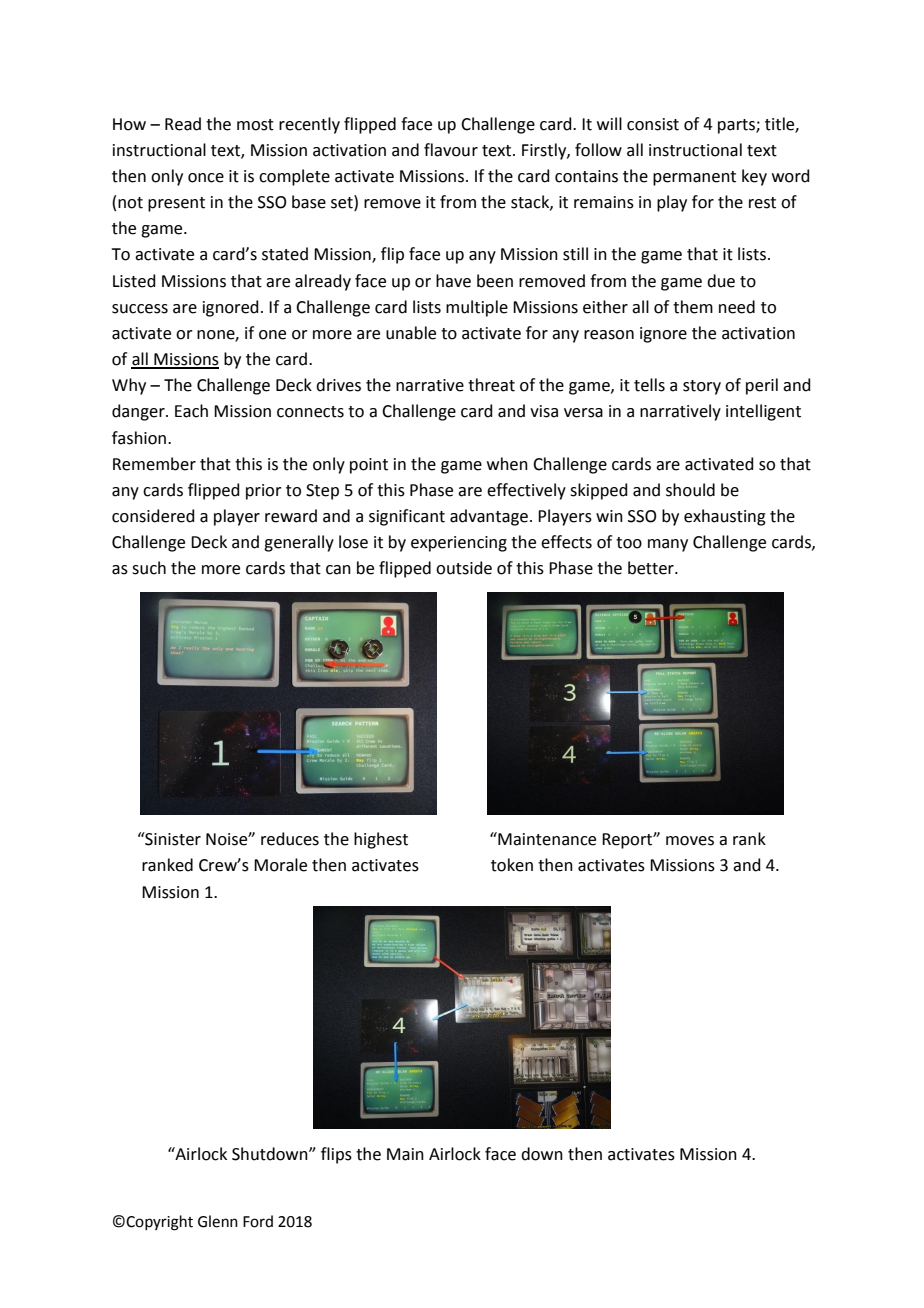 The width and height of the document is (924, 1308). Describe the element at coordinates (218, 1221) in the document. I see `Glenn` at that location.
